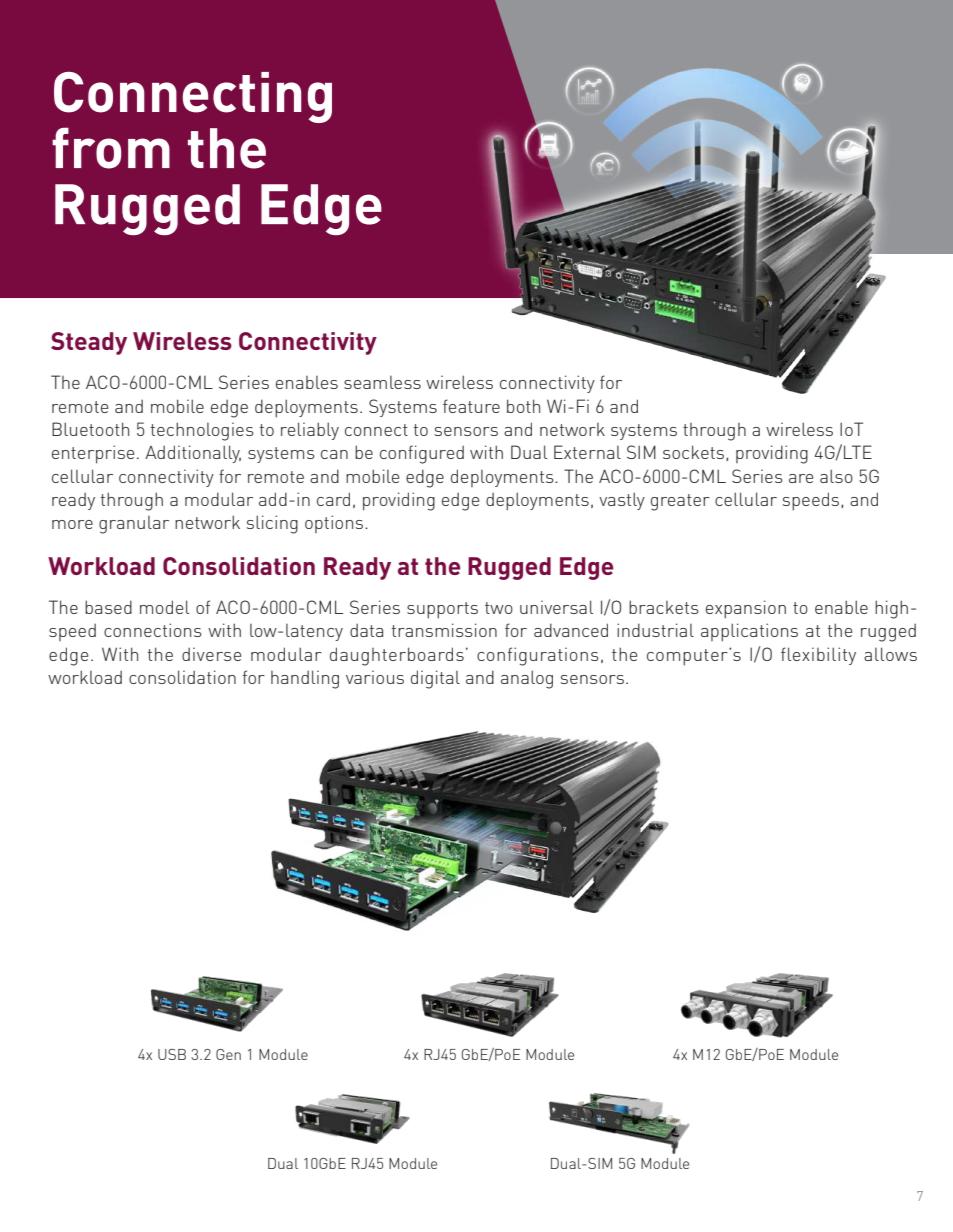  I want to click on expansion, so click(746, 609).
